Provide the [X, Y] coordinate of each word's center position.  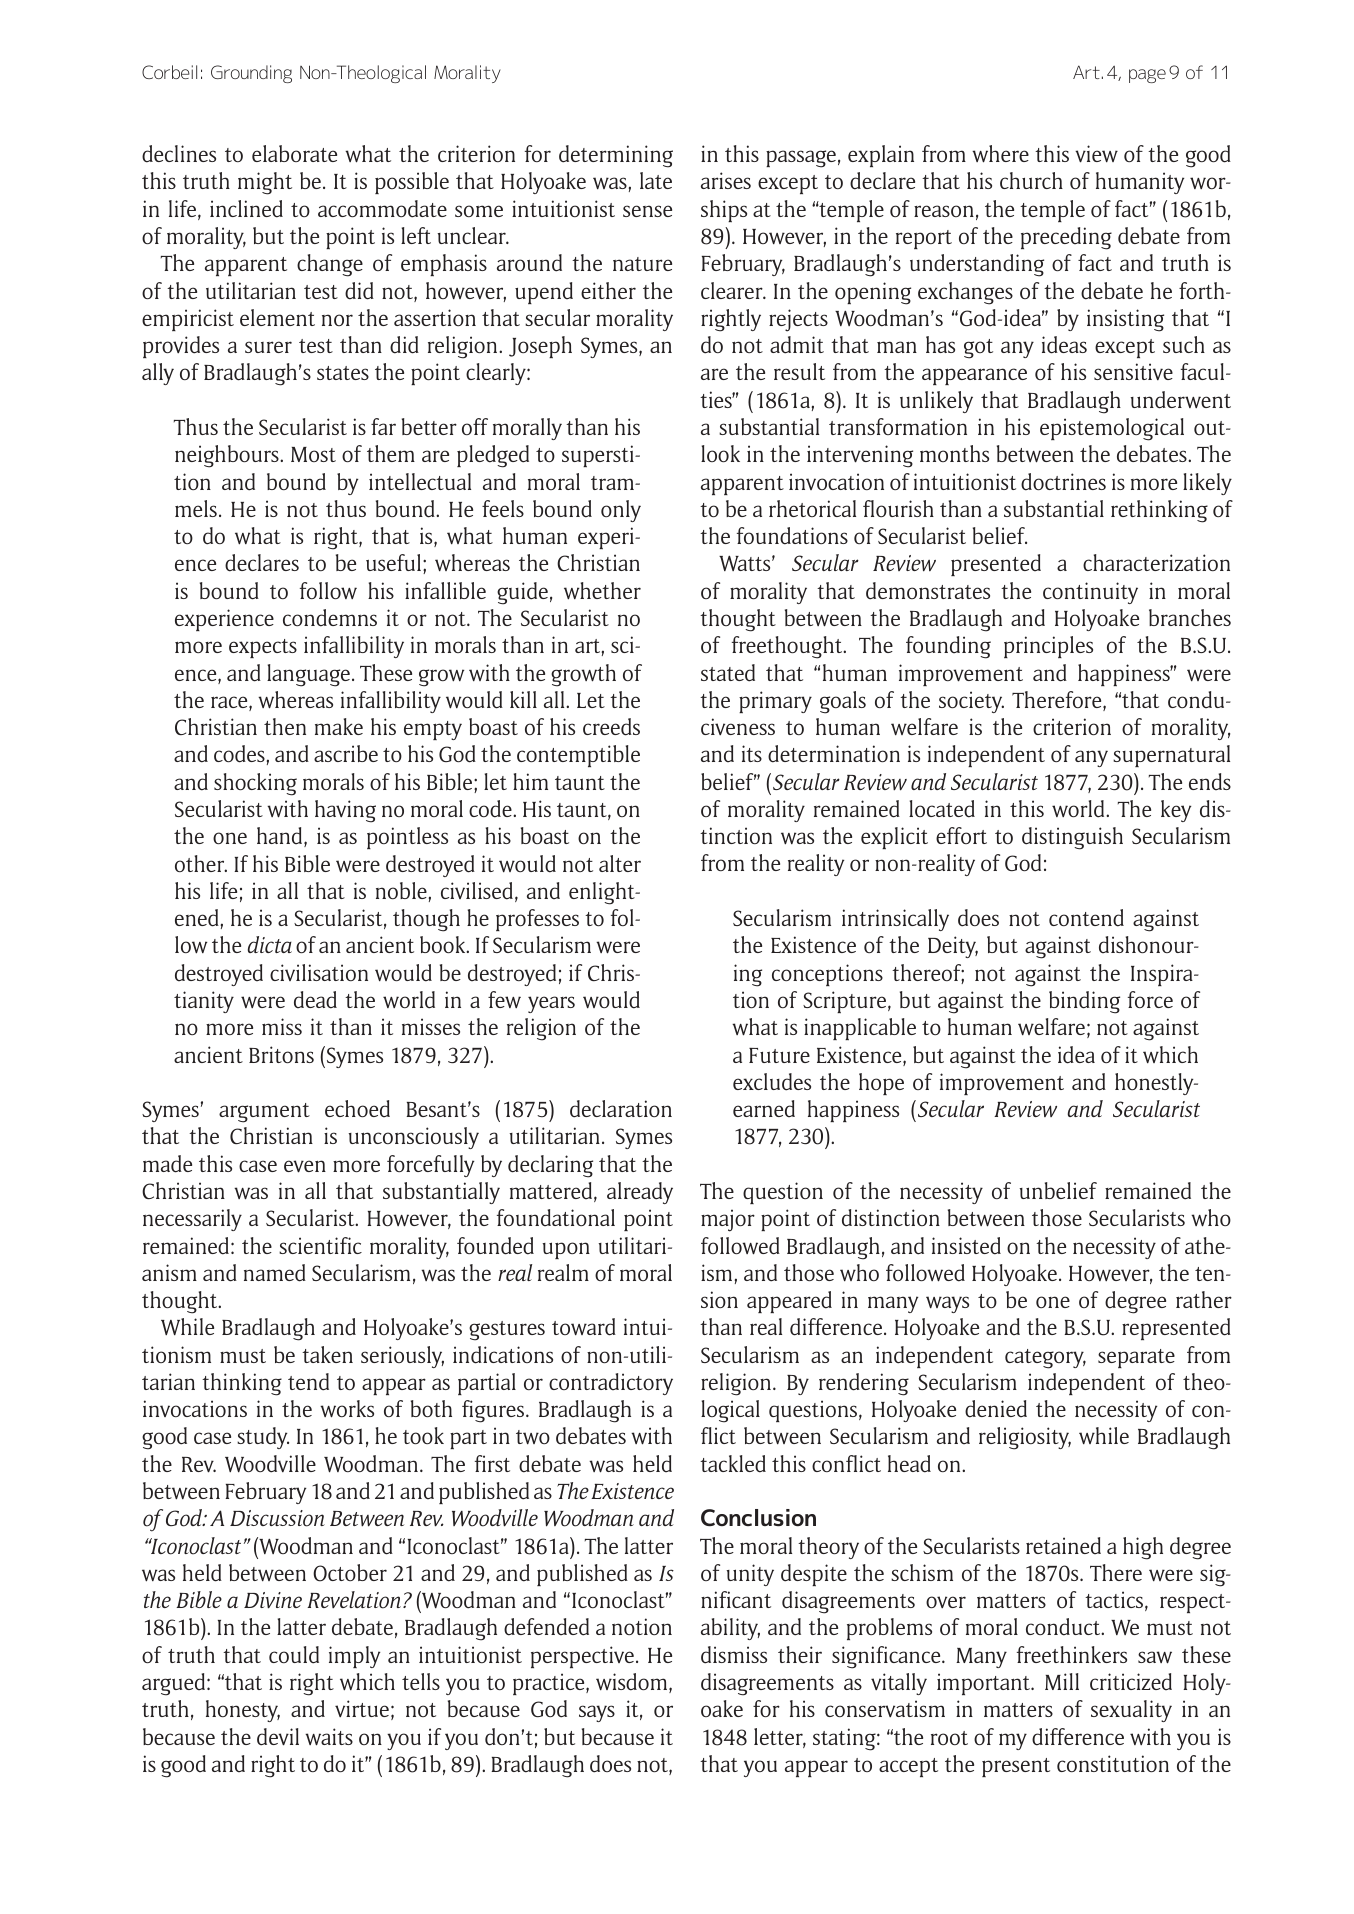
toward [584, 1327]
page [1147, 76]
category [1045, 1359]
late [656, 180]
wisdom [633, 1683]
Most [313, 454]
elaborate [294, 153]
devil [278, 1737]
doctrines [1063, 482]
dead [315, 1000]
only [621, 511]
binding [1084, 1002]
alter [620, 863]
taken [327, 1354]
